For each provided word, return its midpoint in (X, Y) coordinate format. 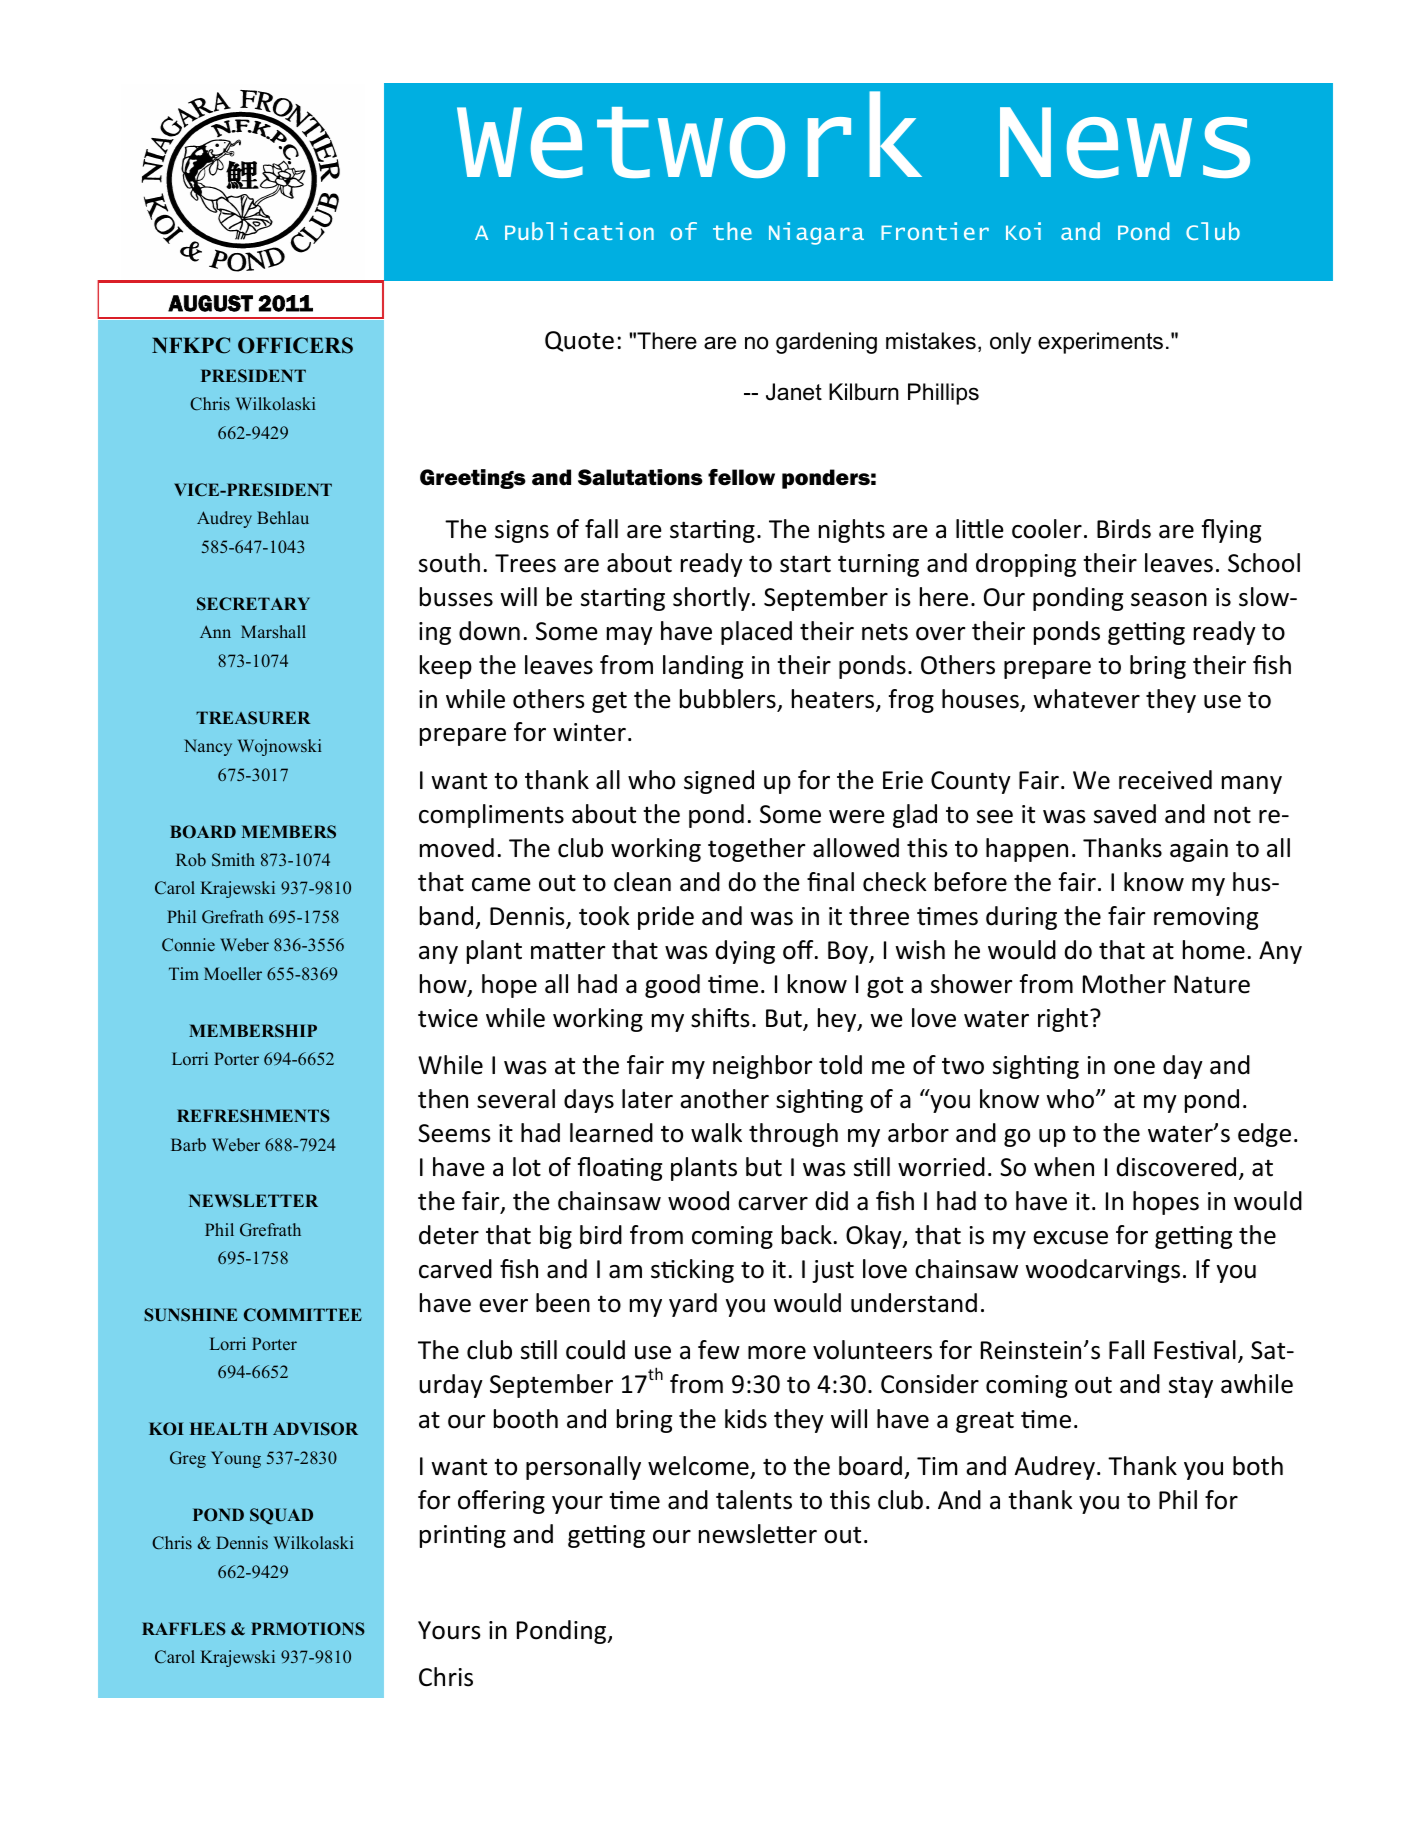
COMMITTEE (303, 1315)
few (719, 1350)
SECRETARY (253, 604)
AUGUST (210, 303)
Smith (233, 860)
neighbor (762, 1067)
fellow (741, 477)
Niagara (816, 233)
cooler (1047, 529)
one (1134, 1068)
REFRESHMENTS (253, 1116)
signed (719, 782)
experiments (1100, 343)
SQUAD (281, 1516)
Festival (1195, 1350)
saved (1125, 814)
